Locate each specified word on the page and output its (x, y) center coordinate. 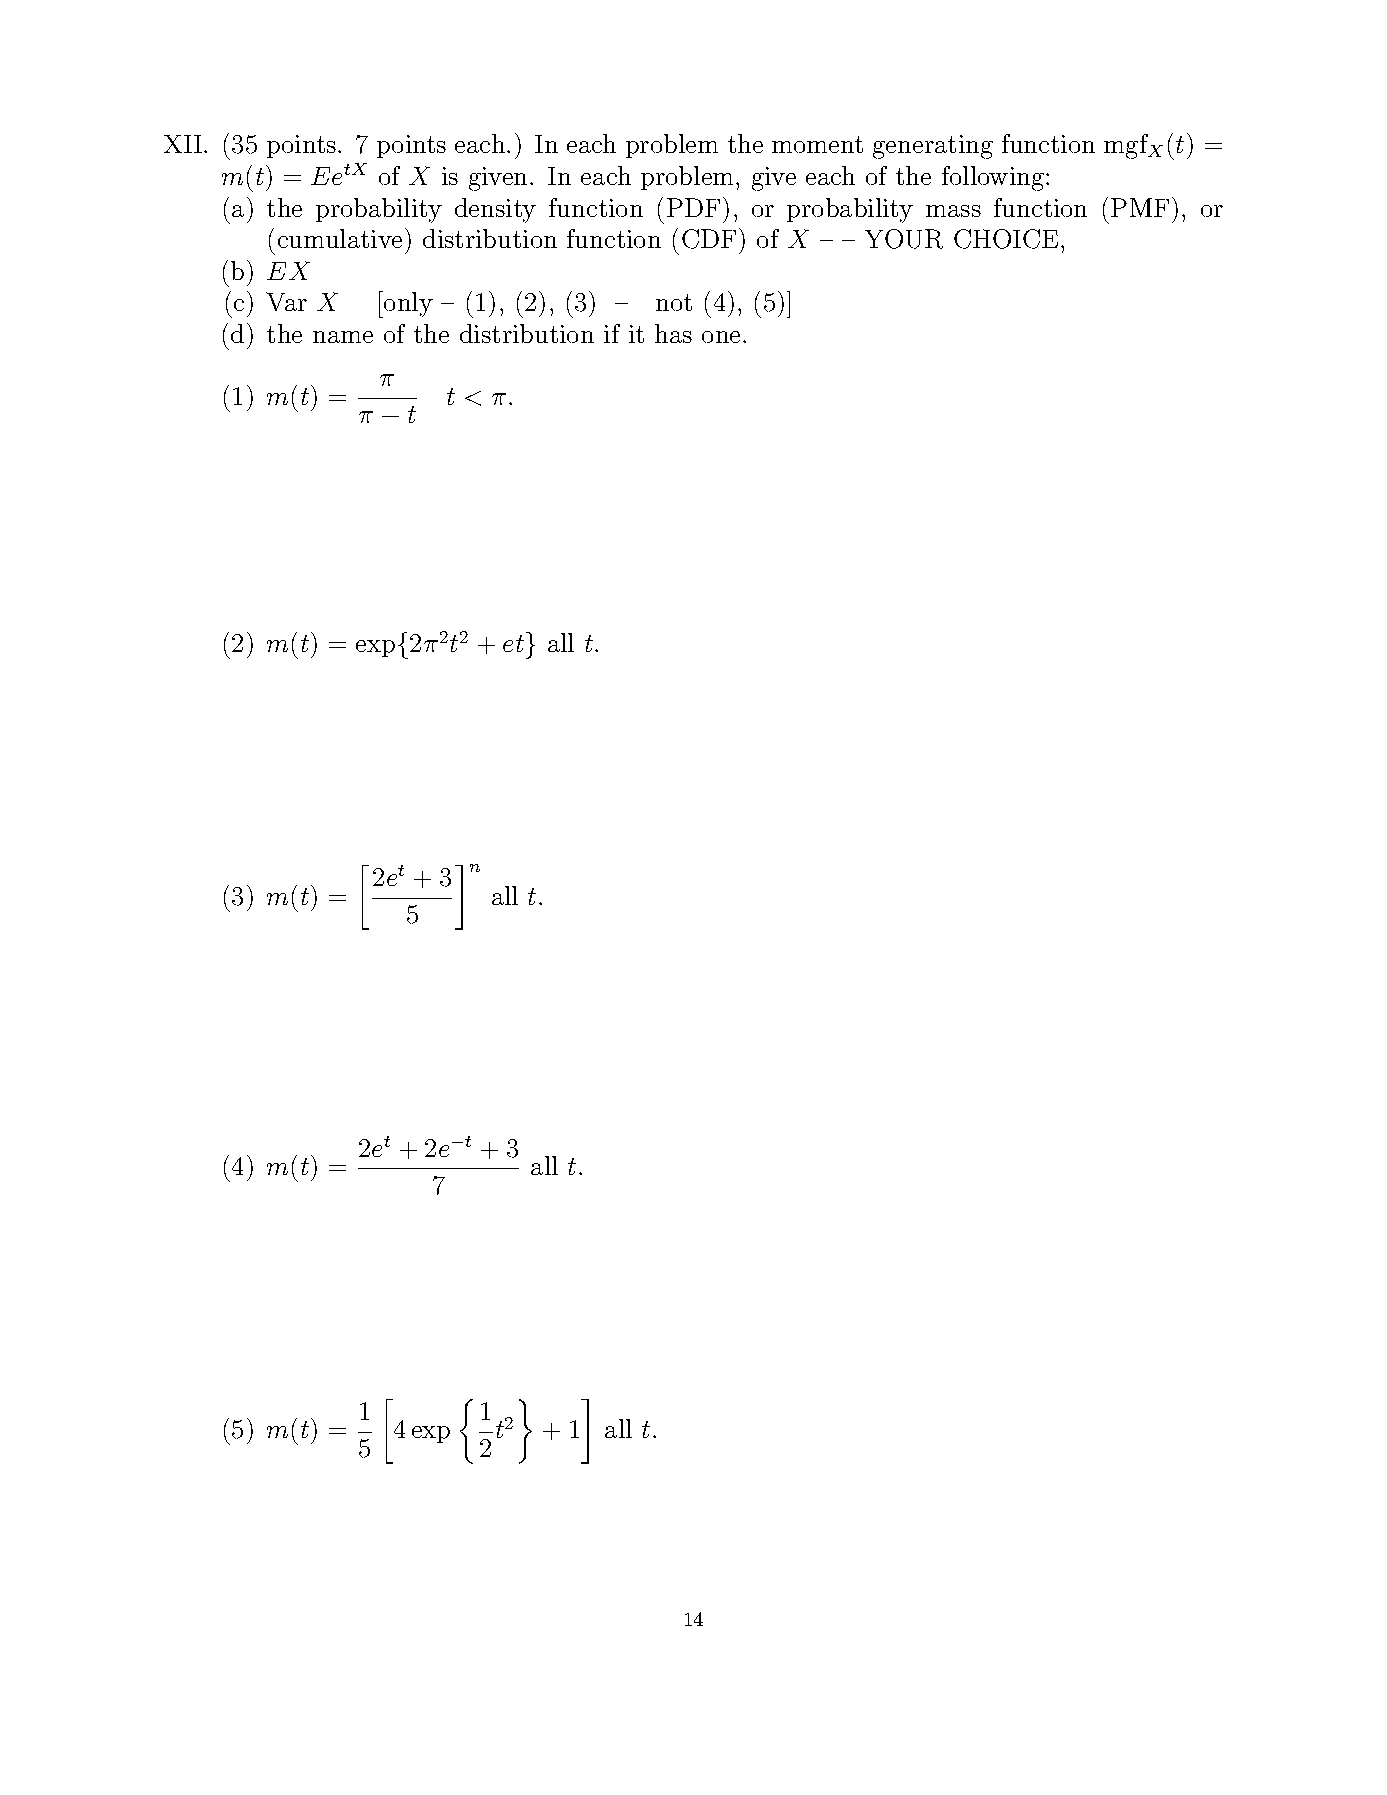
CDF (709, 239)
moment (817, 144)
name (343, 337)
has (673, 333)
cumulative (340, 238)
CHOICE (1006, 239)
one (721, 337)
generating (933, 147)
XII (183, 144)
